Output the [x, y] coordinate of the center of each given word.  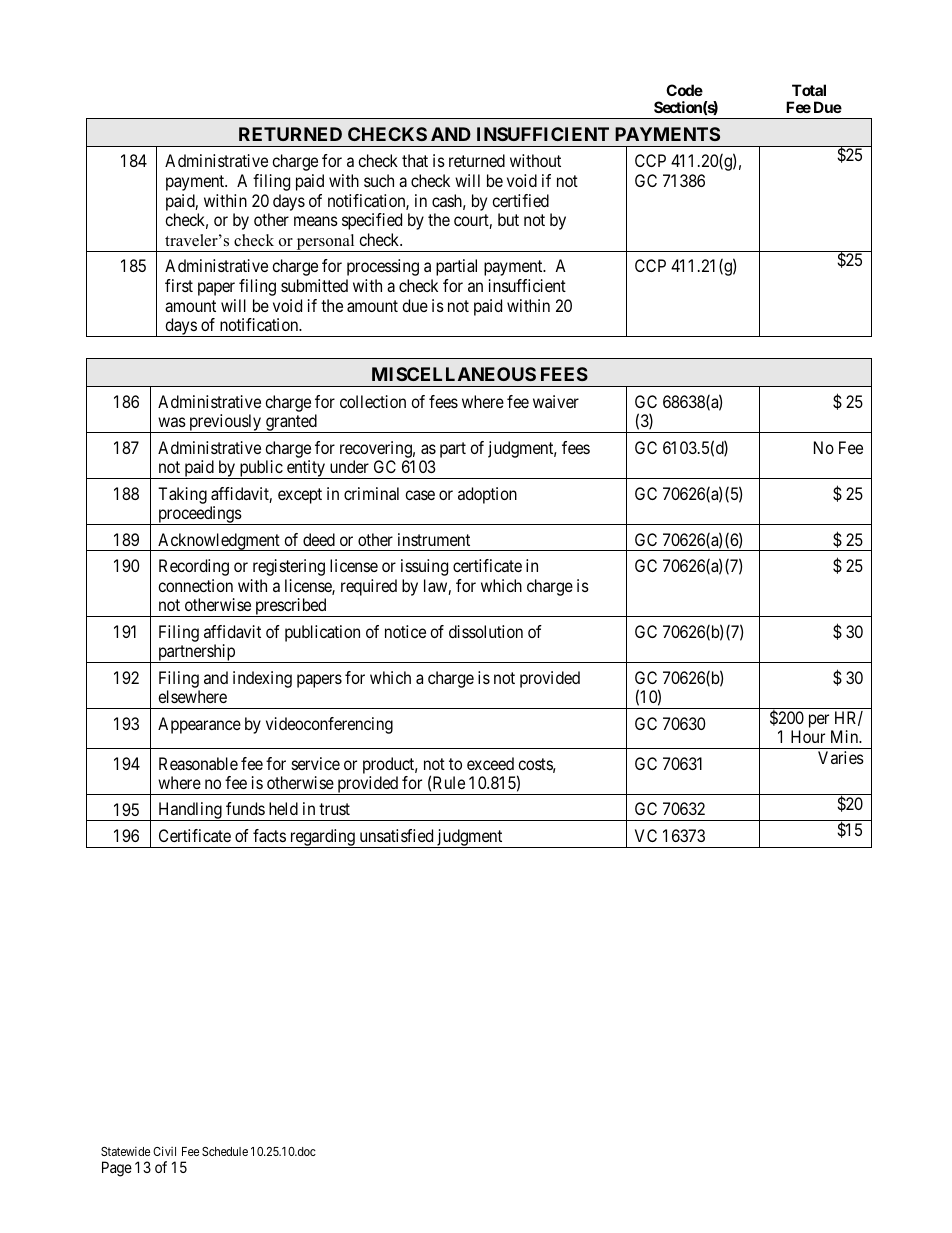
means [316, 221]
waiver [556, 401]
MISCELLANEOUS [454, 374]
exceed [490, 763]
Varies [841, 757]
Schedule [225, 1151]
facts [269, 835]
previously [225, 423]
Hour [808, 736]
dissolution [486, 631]
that [415, 160]
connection [195, 585]
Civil [164, 1151]
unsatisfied [396, 835]
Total [809, 90]
